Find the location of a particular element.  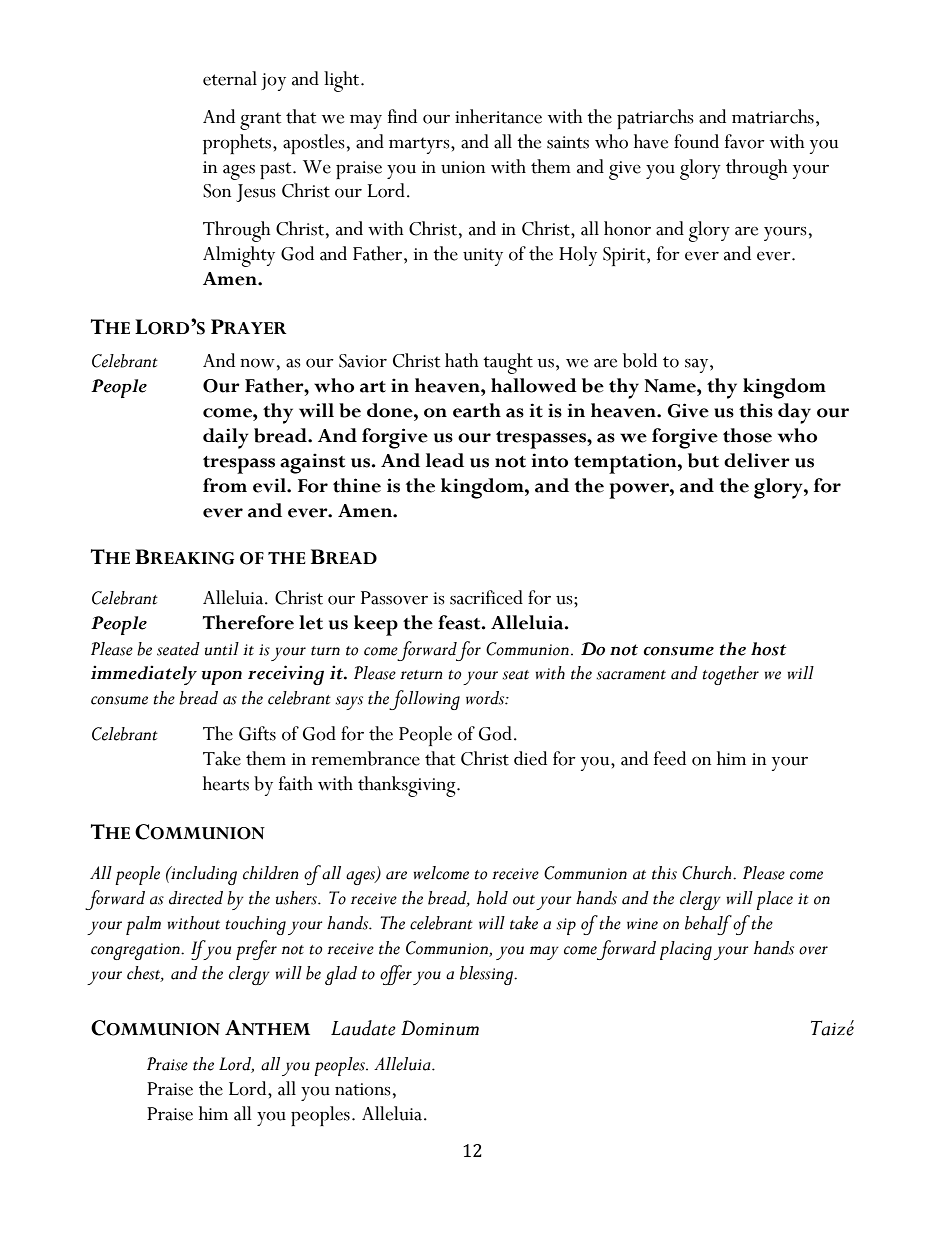

died is located at coordinates (530, 758).
